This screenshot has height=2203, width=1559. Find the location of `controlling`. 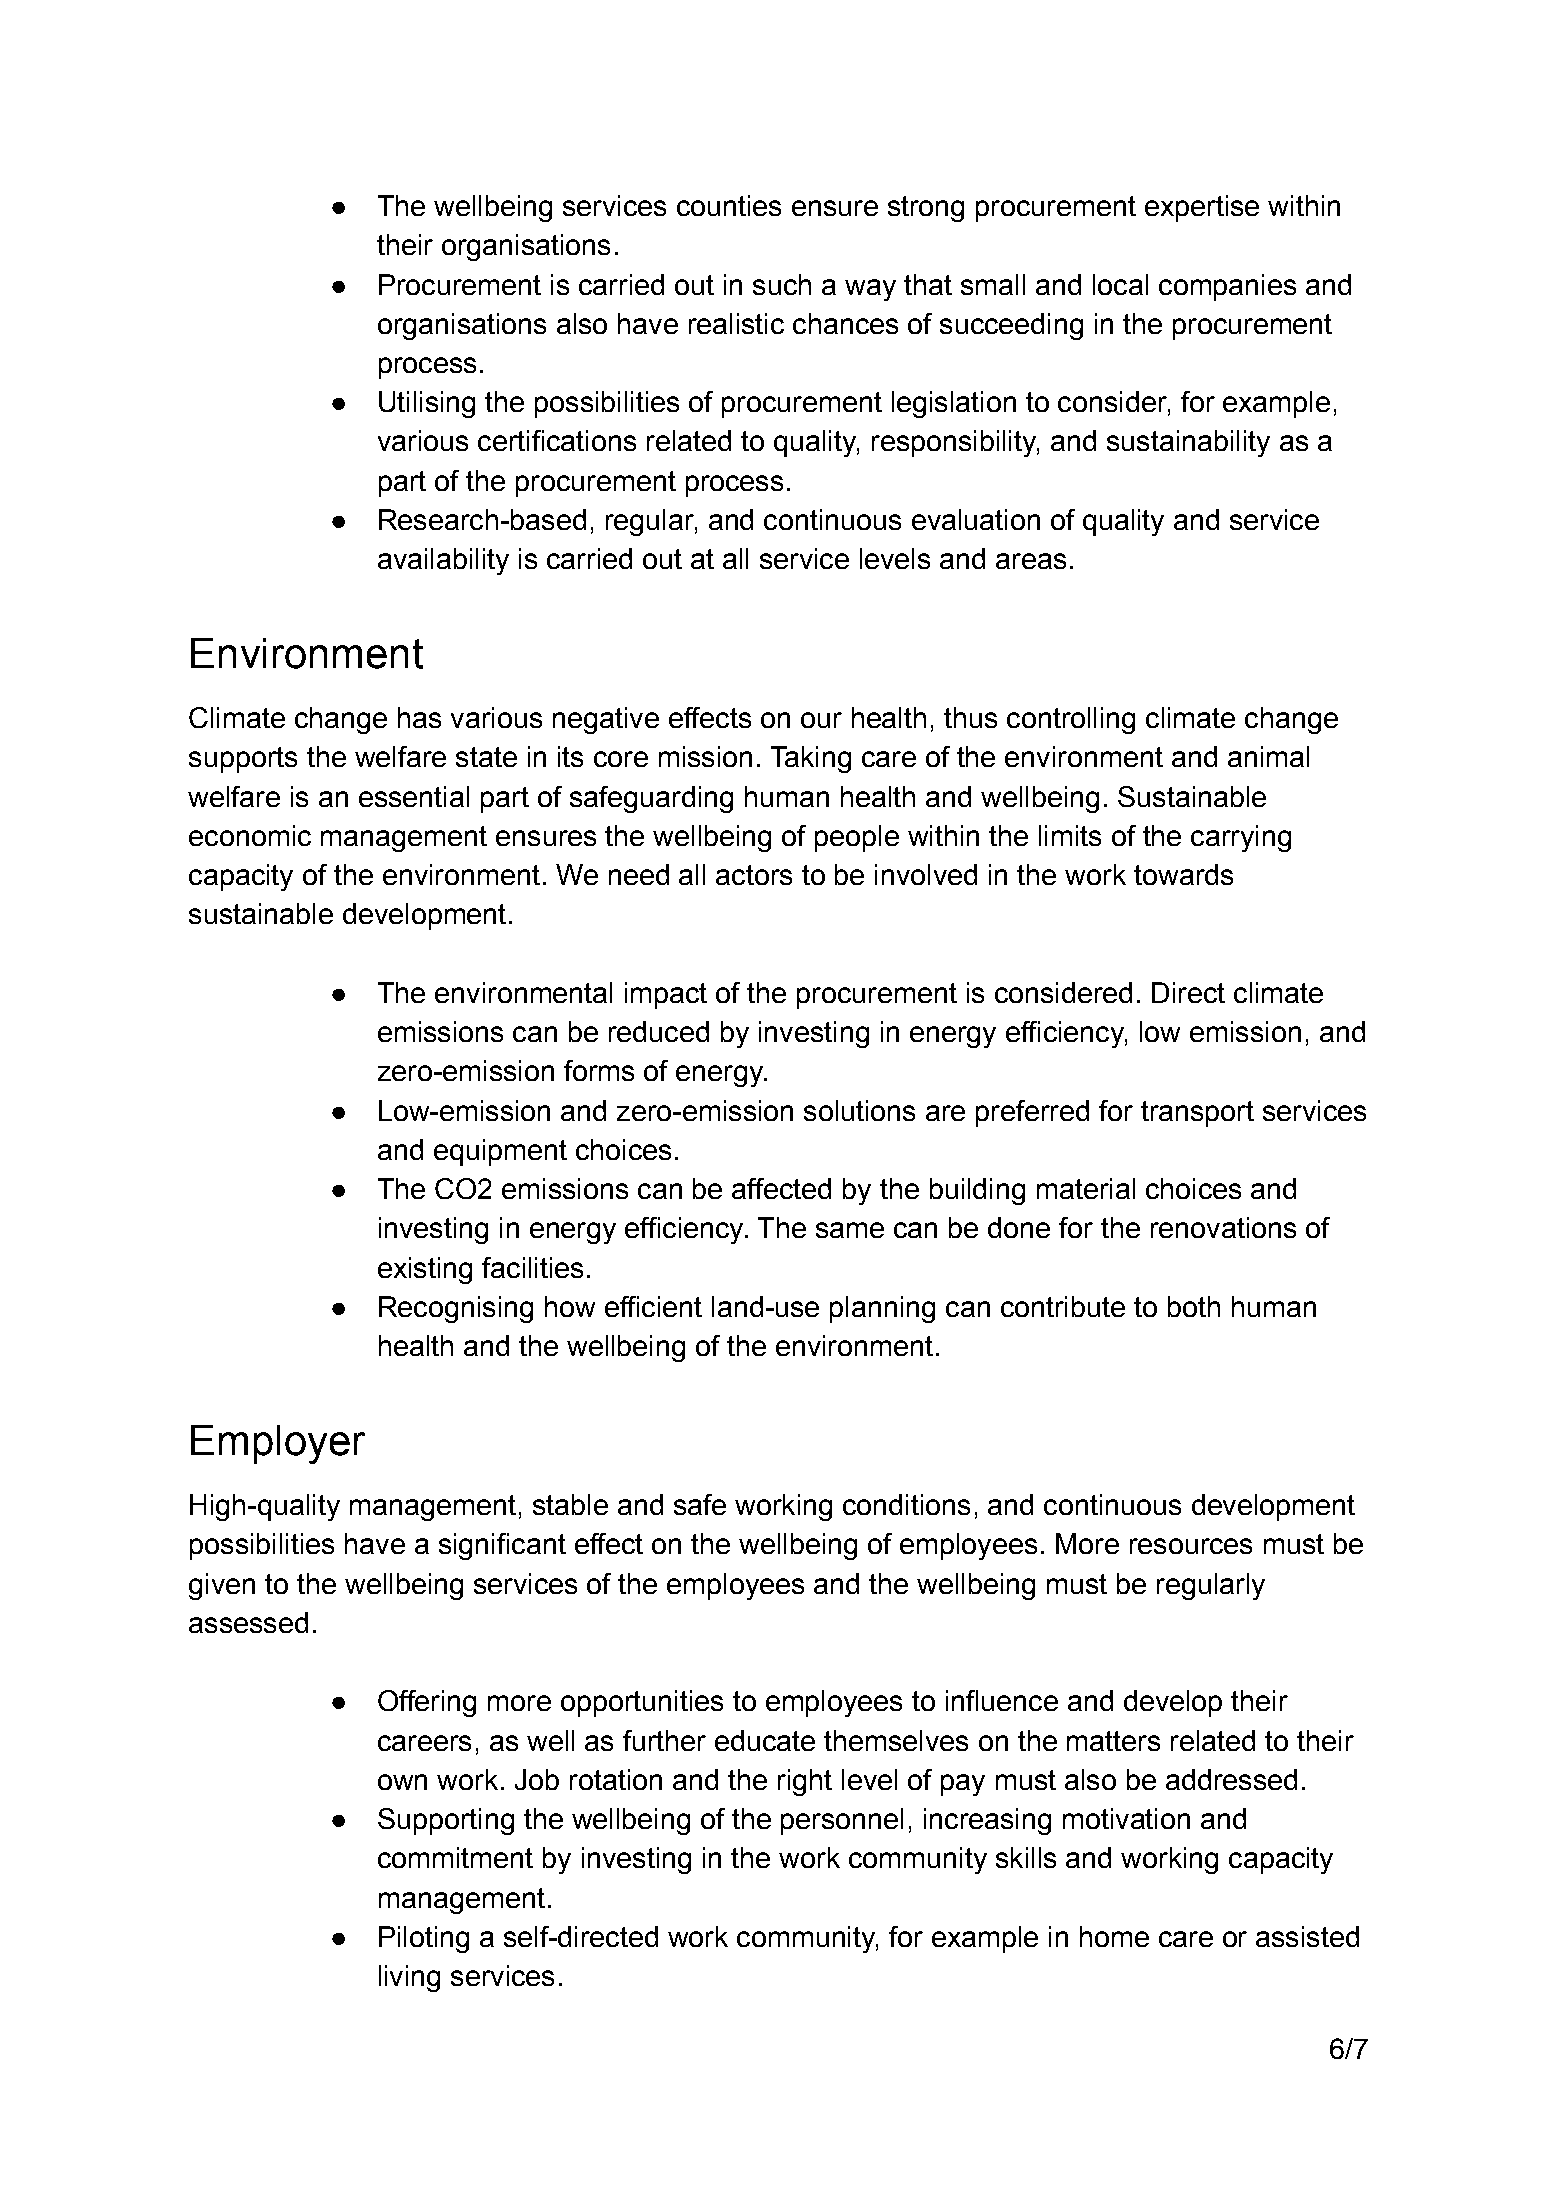

controlling is located at coordinates (1071, 720).
